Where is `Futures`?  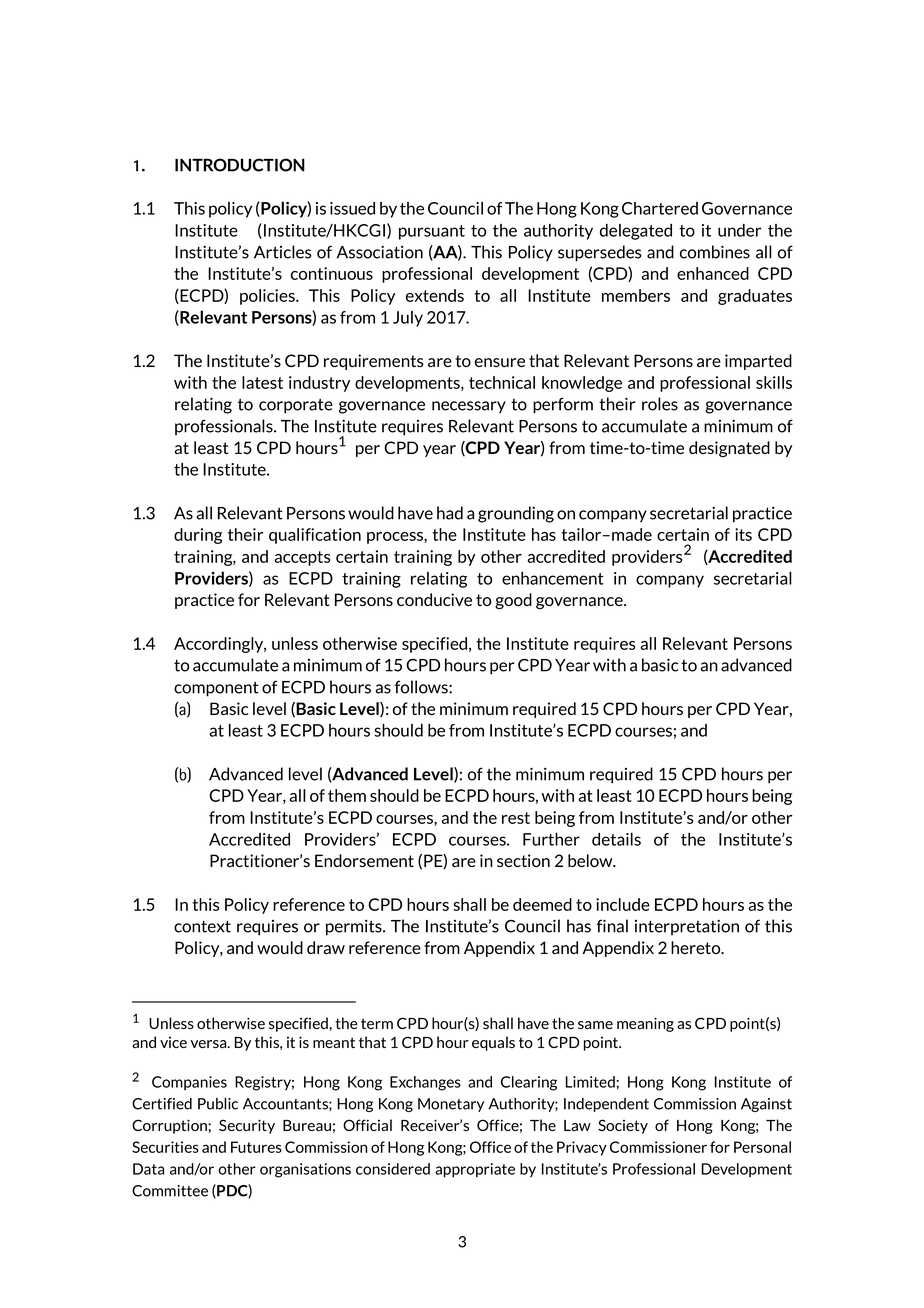 Futures is located at coordinates (256, 1147).
